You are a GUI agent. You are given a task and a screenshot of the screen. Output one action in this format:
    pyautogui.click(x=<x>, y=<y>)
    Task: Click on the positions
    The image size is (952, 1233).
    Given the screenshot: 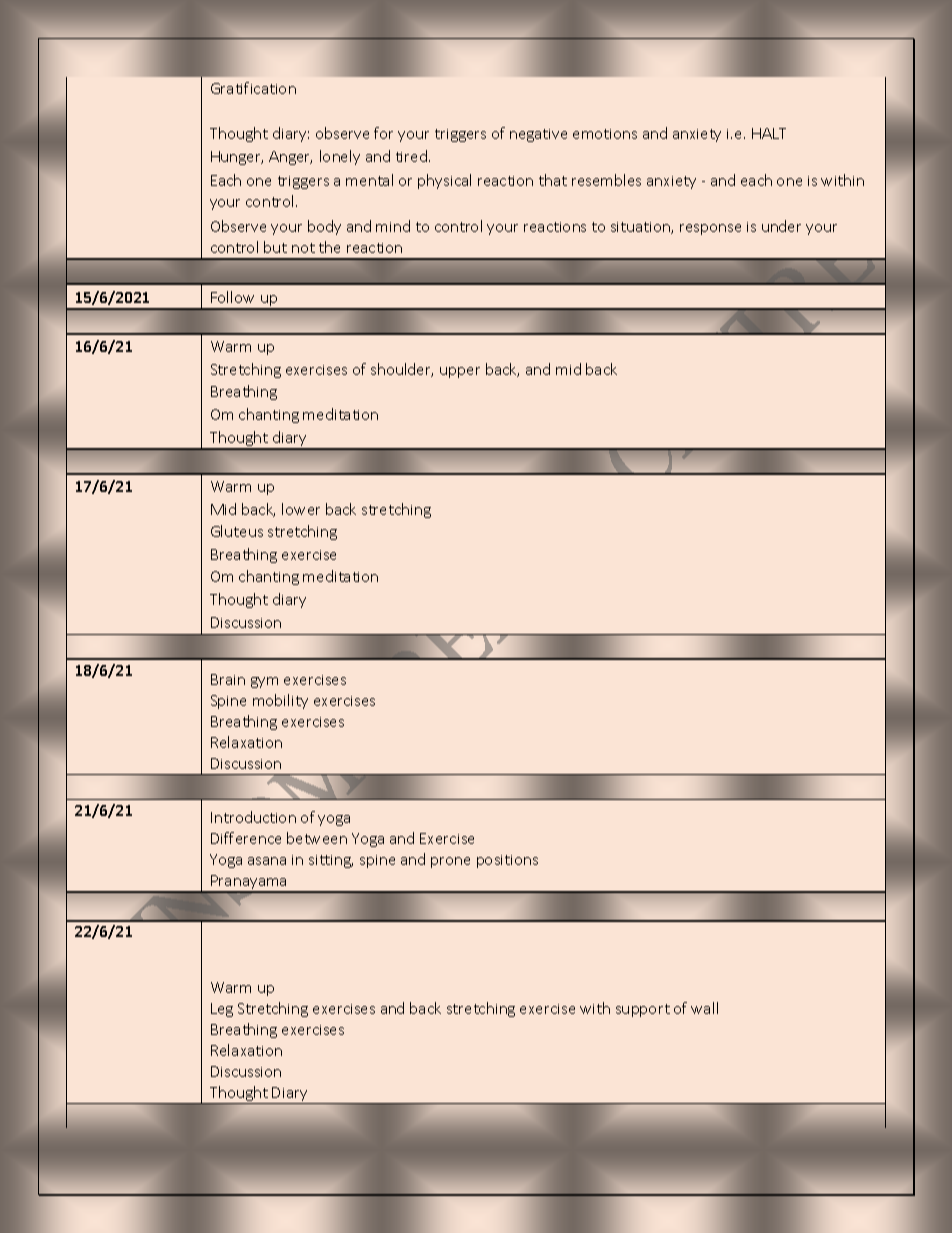 What is the action you would take?
    pyautogui.click(x=507, y=861)
